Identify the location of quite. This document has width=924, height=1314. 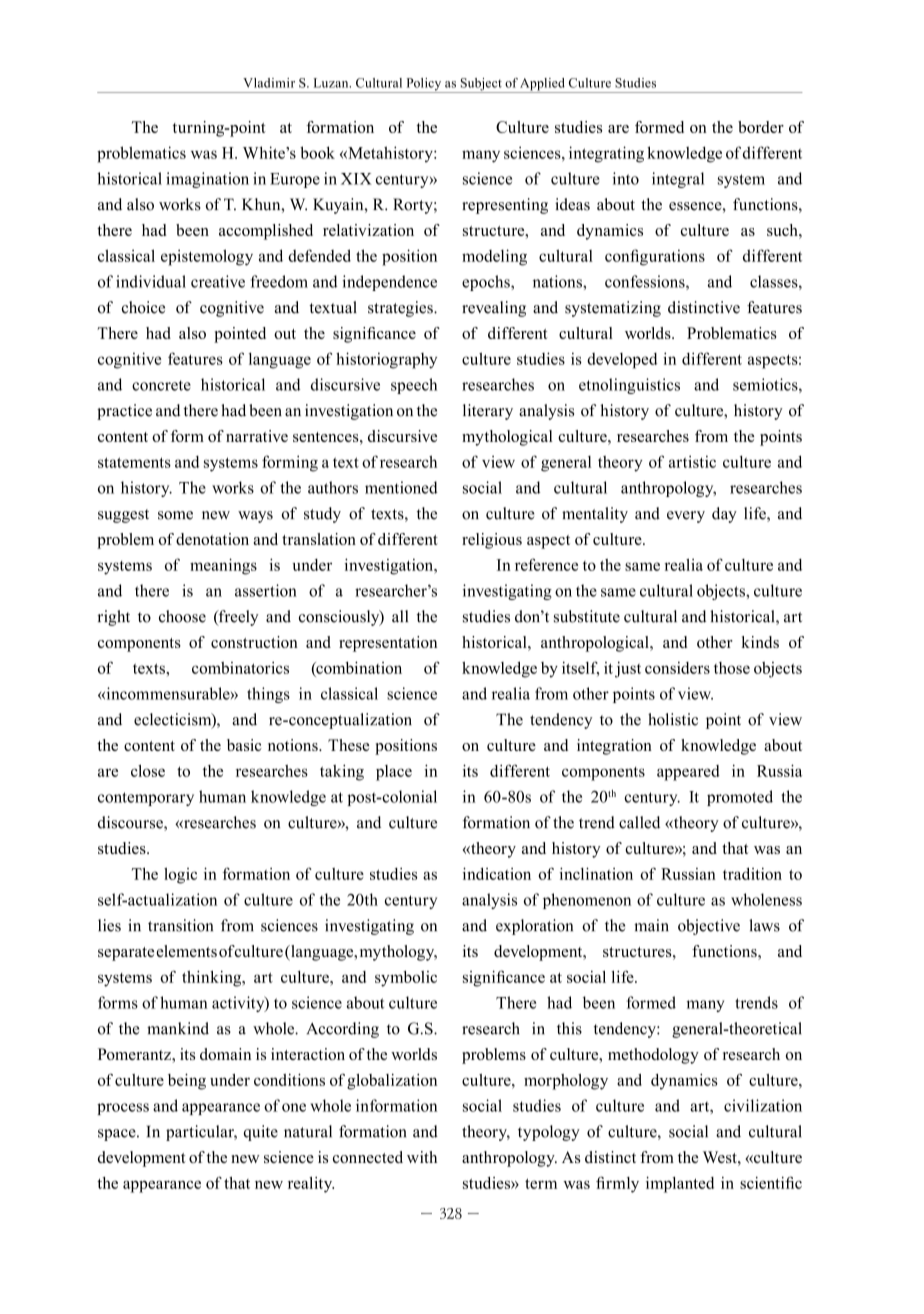
(261, 1133).
